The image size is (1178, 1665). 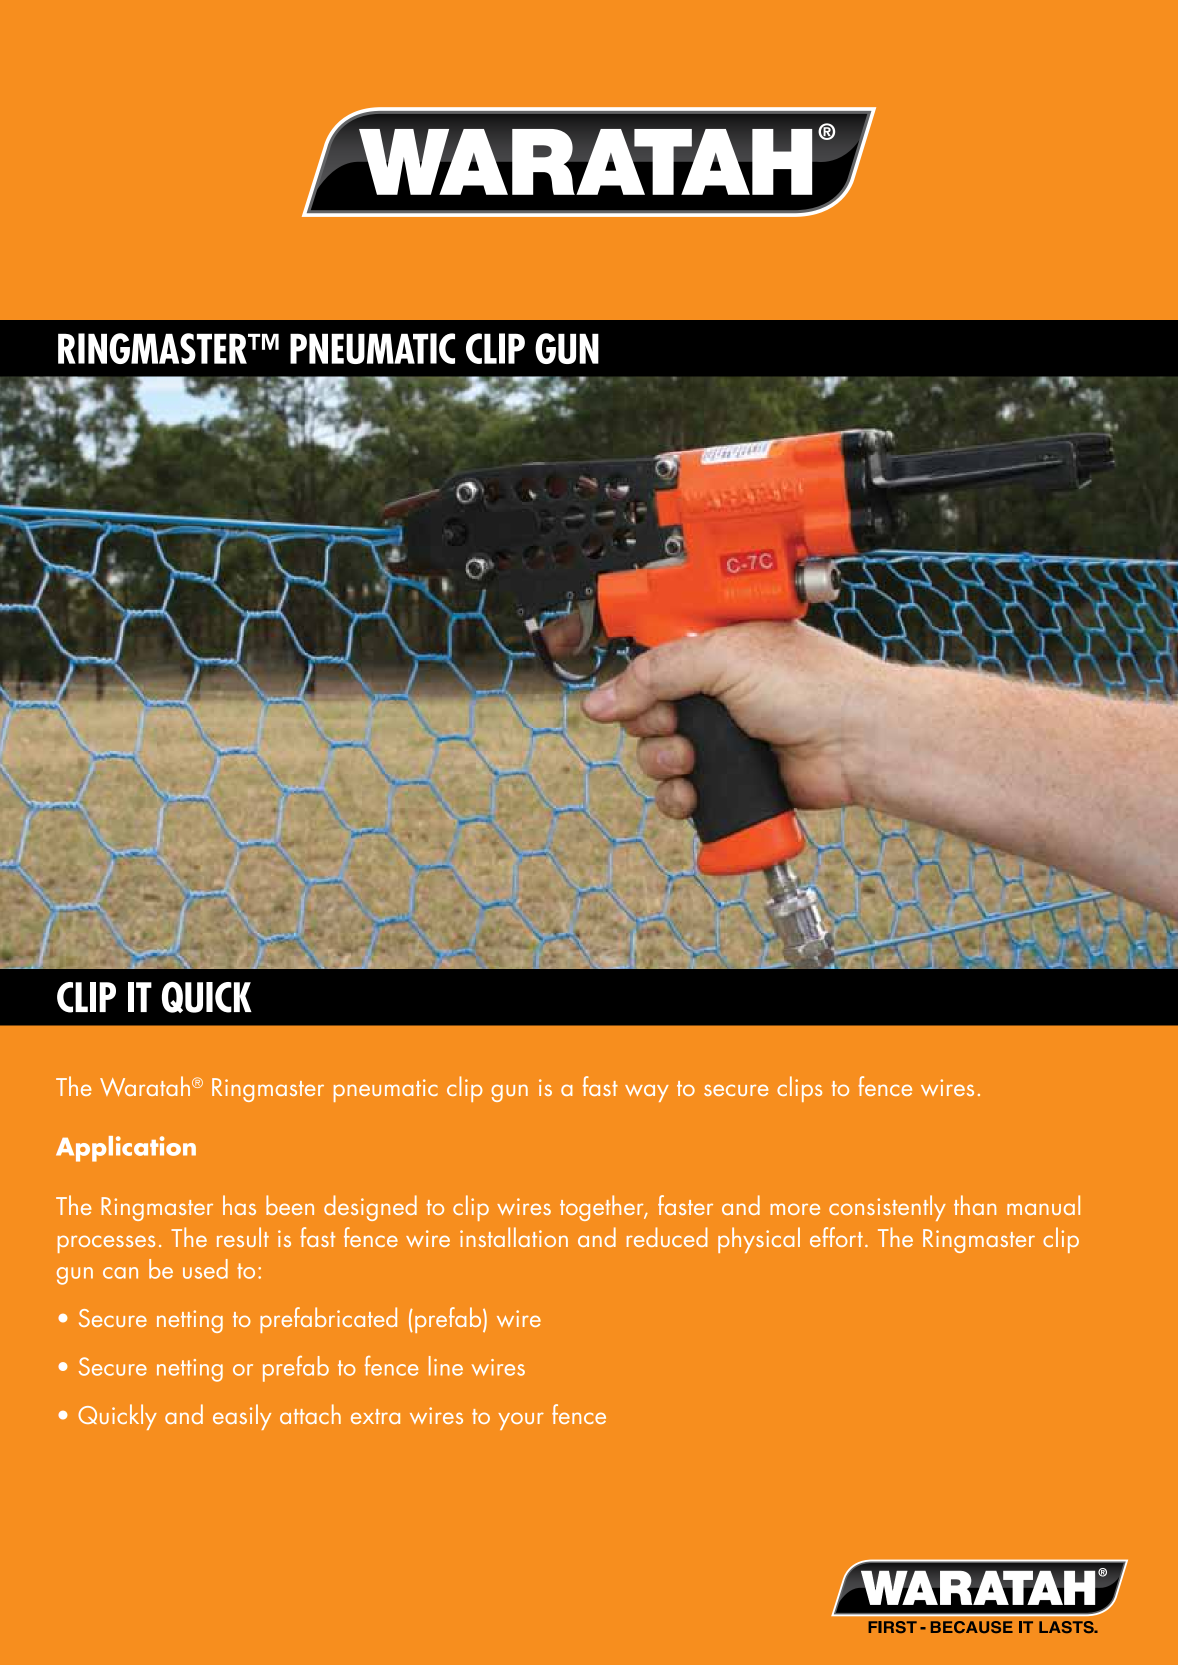 I want to click on easily, so click(x=242, y=1417).
